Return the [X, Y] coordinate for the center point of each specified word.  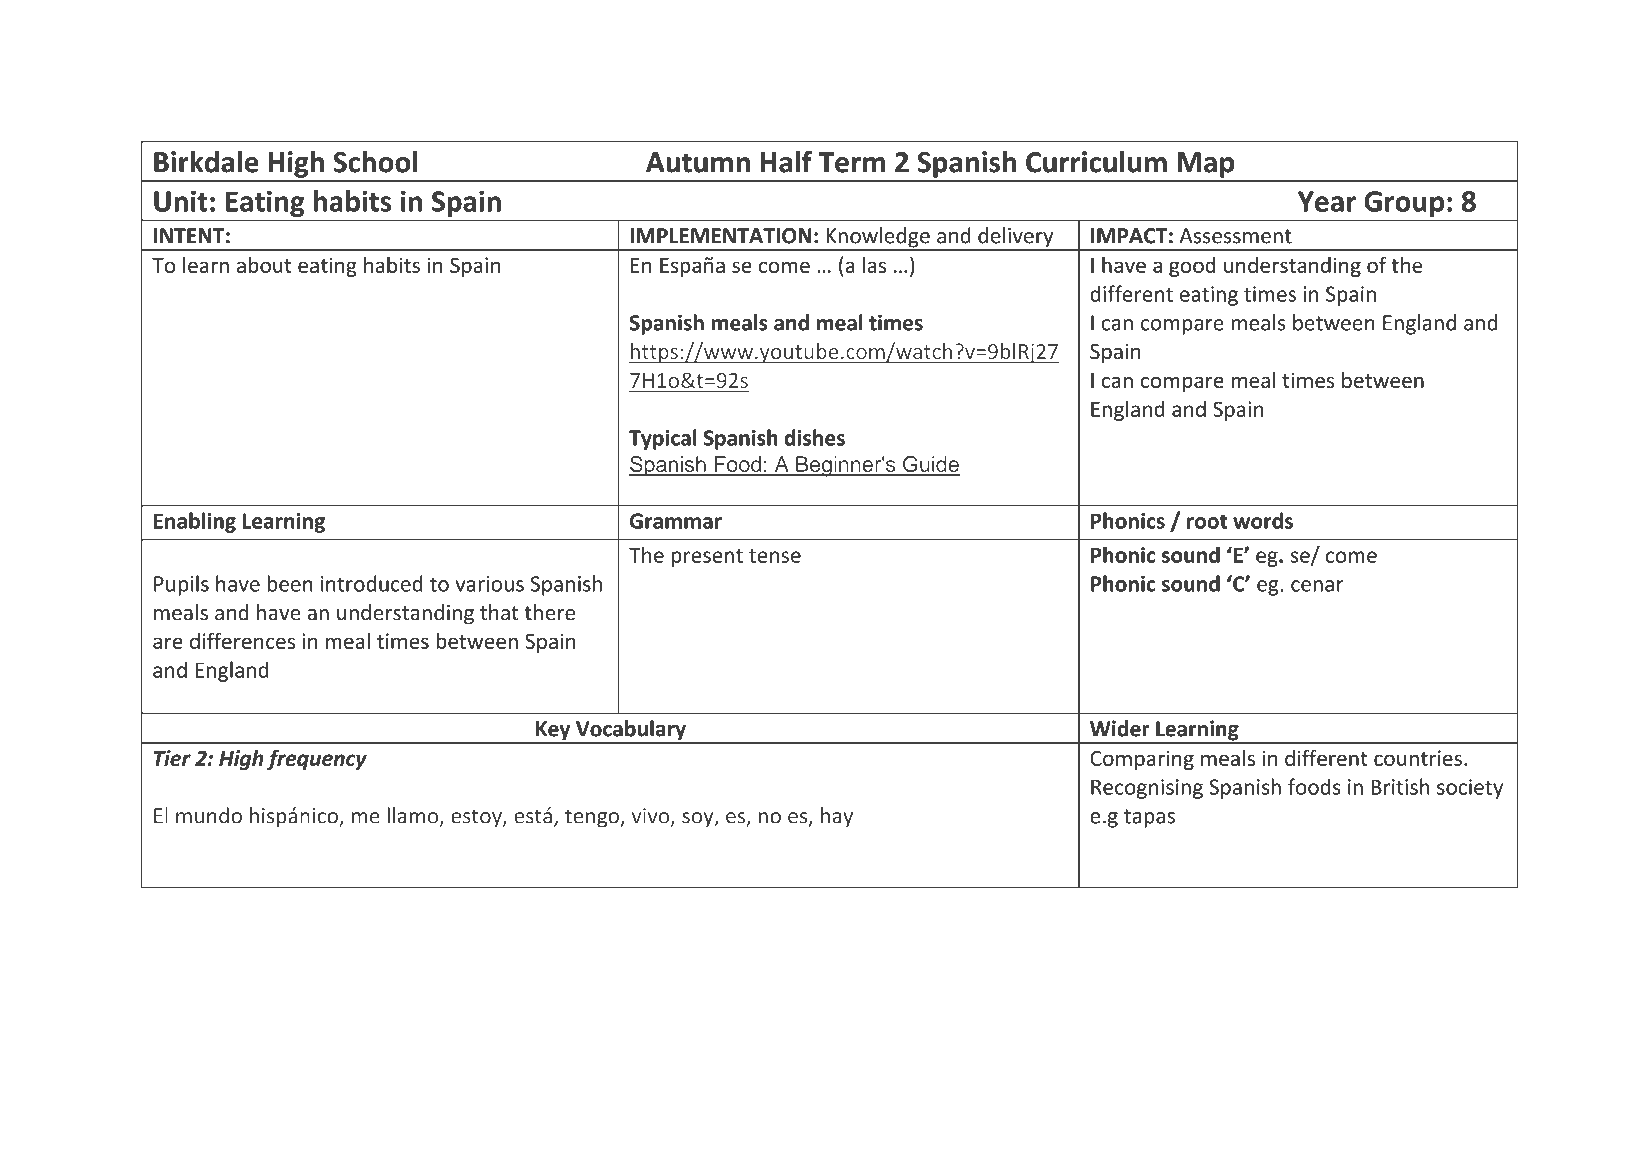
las [874, 265]
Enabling [195, 522]
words [1263, 520]
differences [242, 640]
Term [852, 162]
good [1192, 267]
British [1400, 786]
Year [1327, 201]
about [264, 265]
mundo [209, 815]
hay [837, 817]
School [375, 162]
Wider [1120, 728]
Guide [930, 465]
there [549, 612]
